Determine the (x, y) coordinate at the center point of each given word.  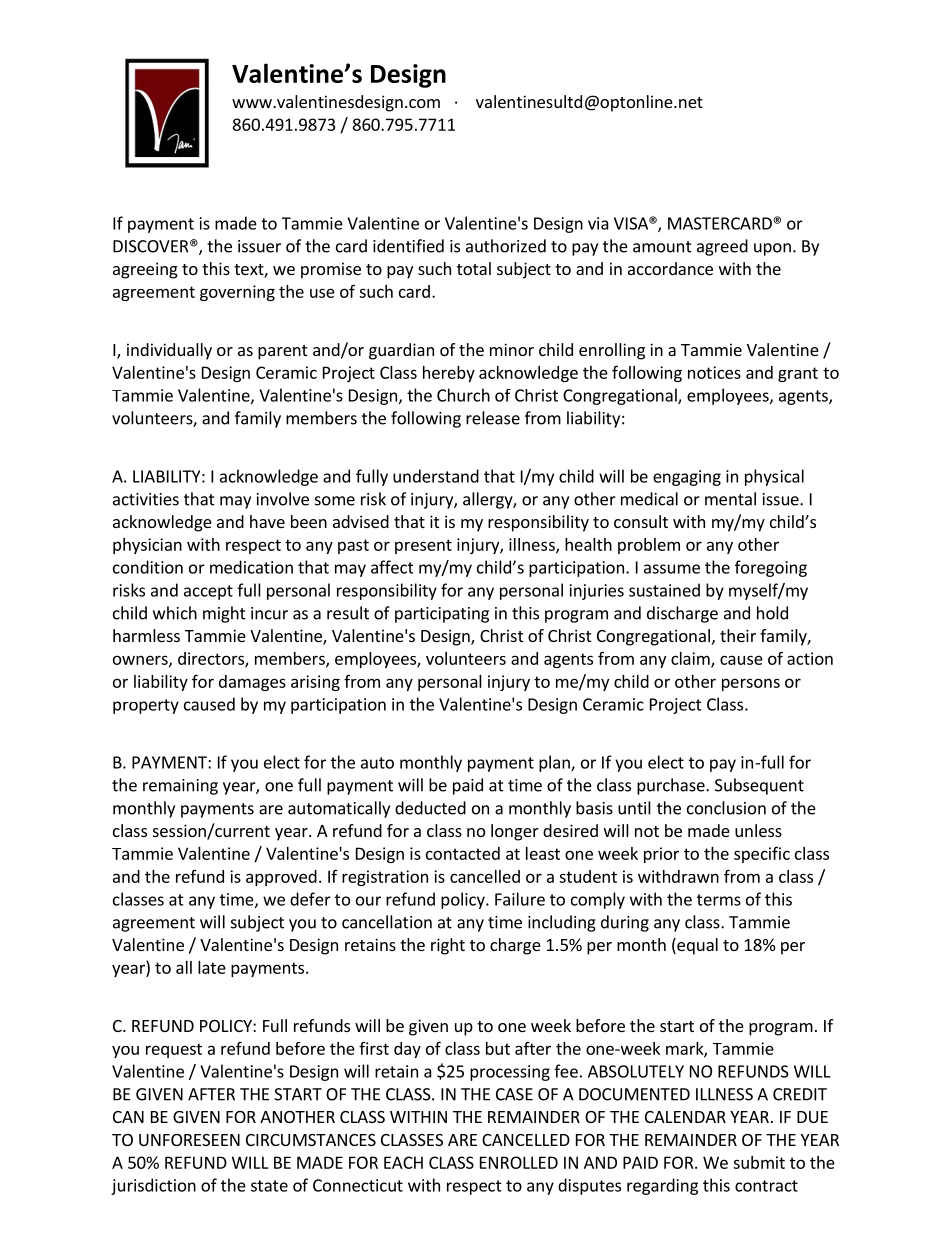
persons (751, 684)
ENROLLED (519, 1162)
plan (555, 763)
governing (237, 293)
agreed (722, 247)
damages (252, 683)
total (474, 268)
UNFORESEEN (189, 1140)
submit (759, 1162)
